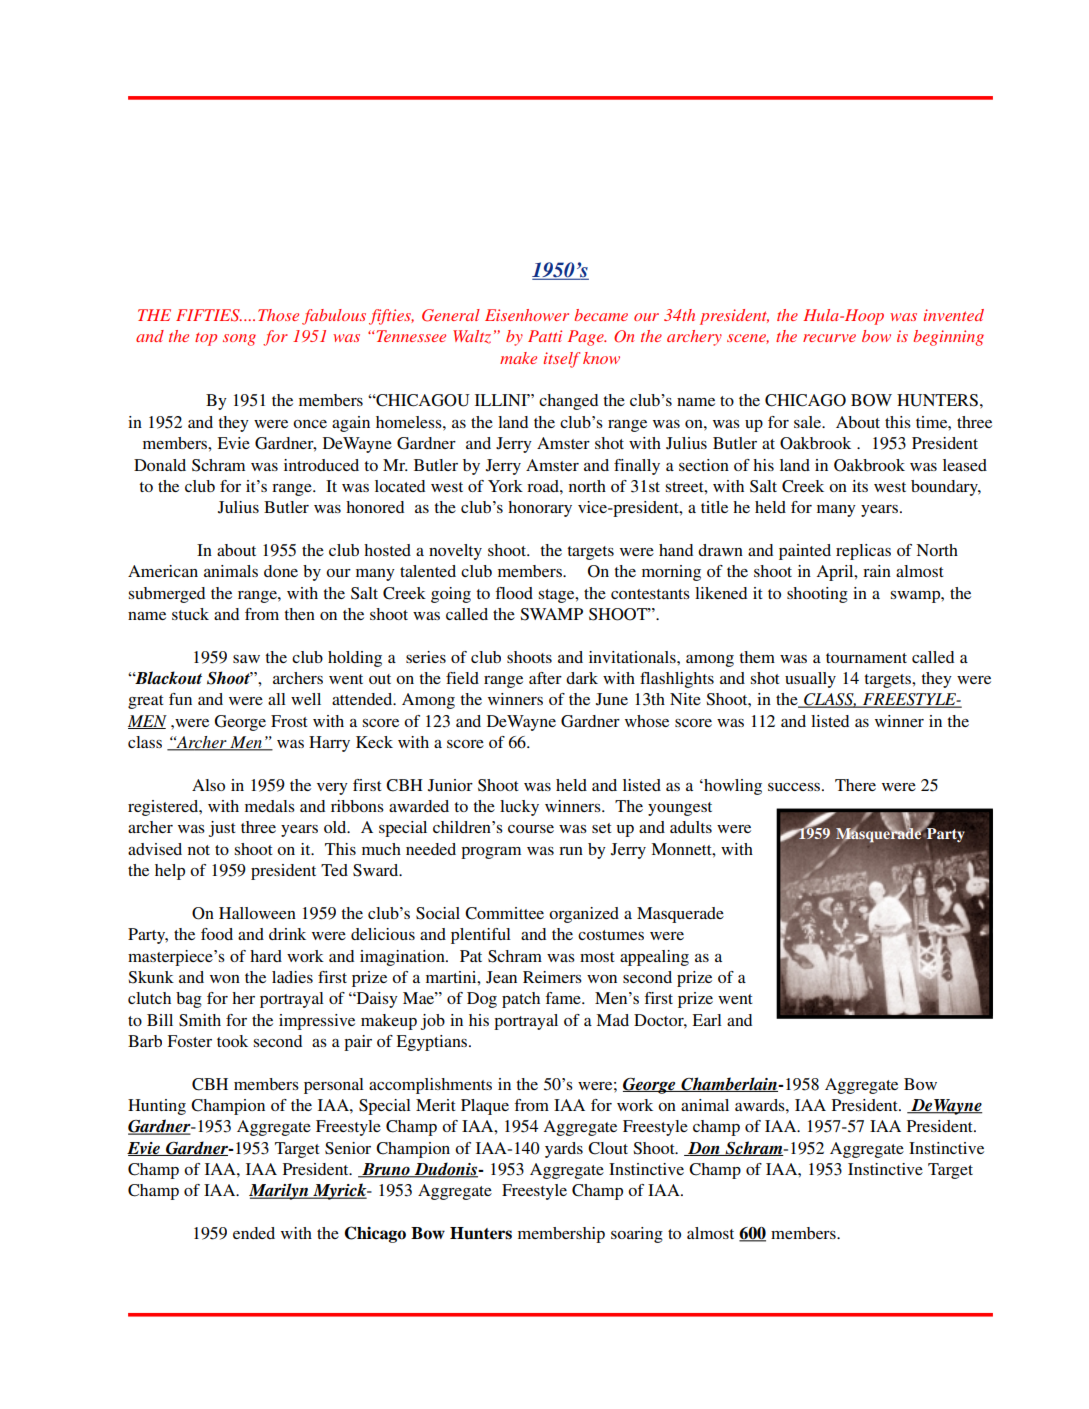 This image has height=1409, width=1089. Describe the element at coordinates (829, 338) in the image. I see `recurve` at that location.
